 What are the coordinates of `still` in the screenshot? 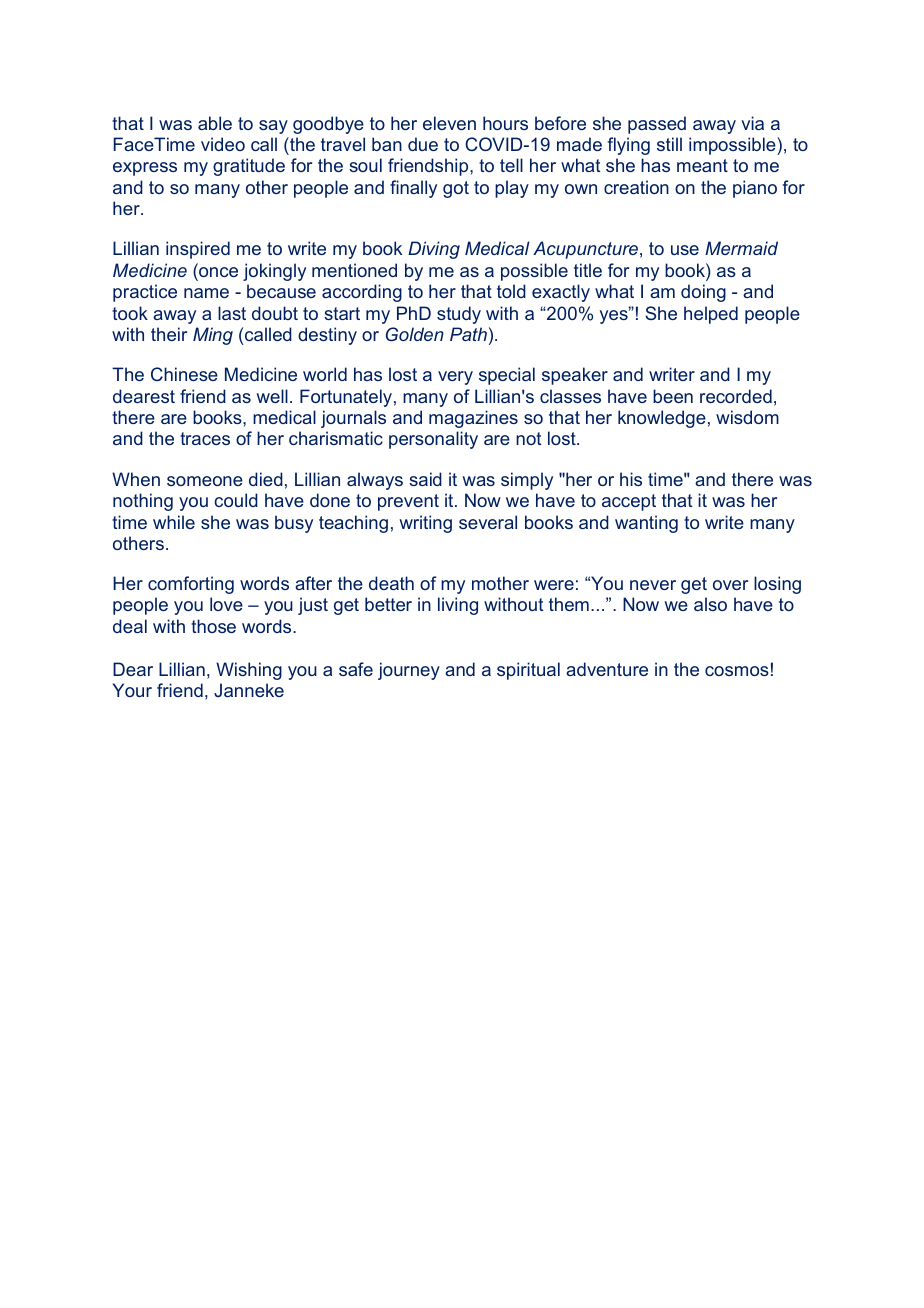 It's located at (669, 144).
